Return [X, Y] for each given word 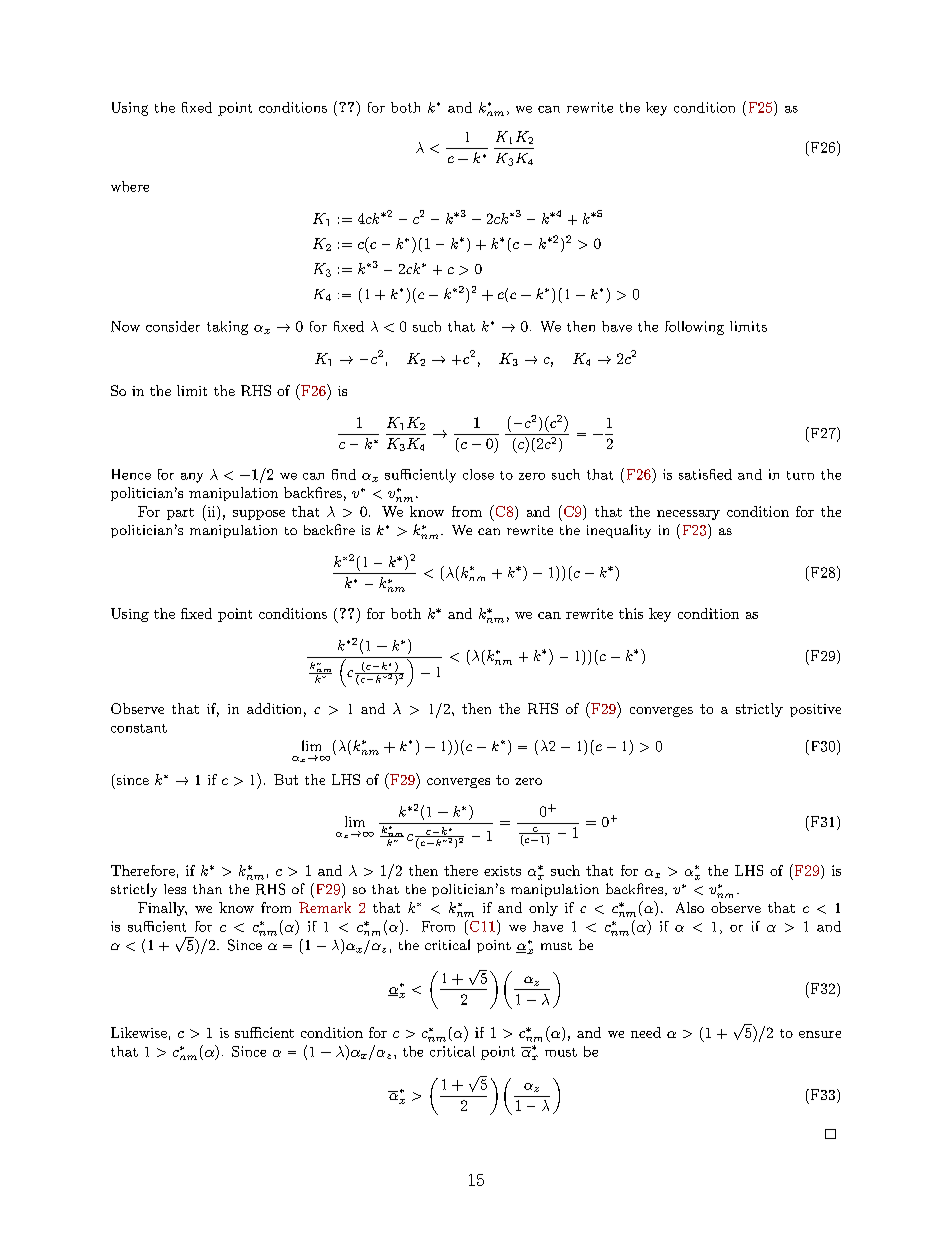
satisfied [705, 474]
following [694, 328]
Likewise [139, 1032]
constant [139, 728]
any [192, 478]
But [286, 779]
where [130, 186]
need [646, 1032]
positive [815, 710]
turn [800, 475]
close [478, 474]
